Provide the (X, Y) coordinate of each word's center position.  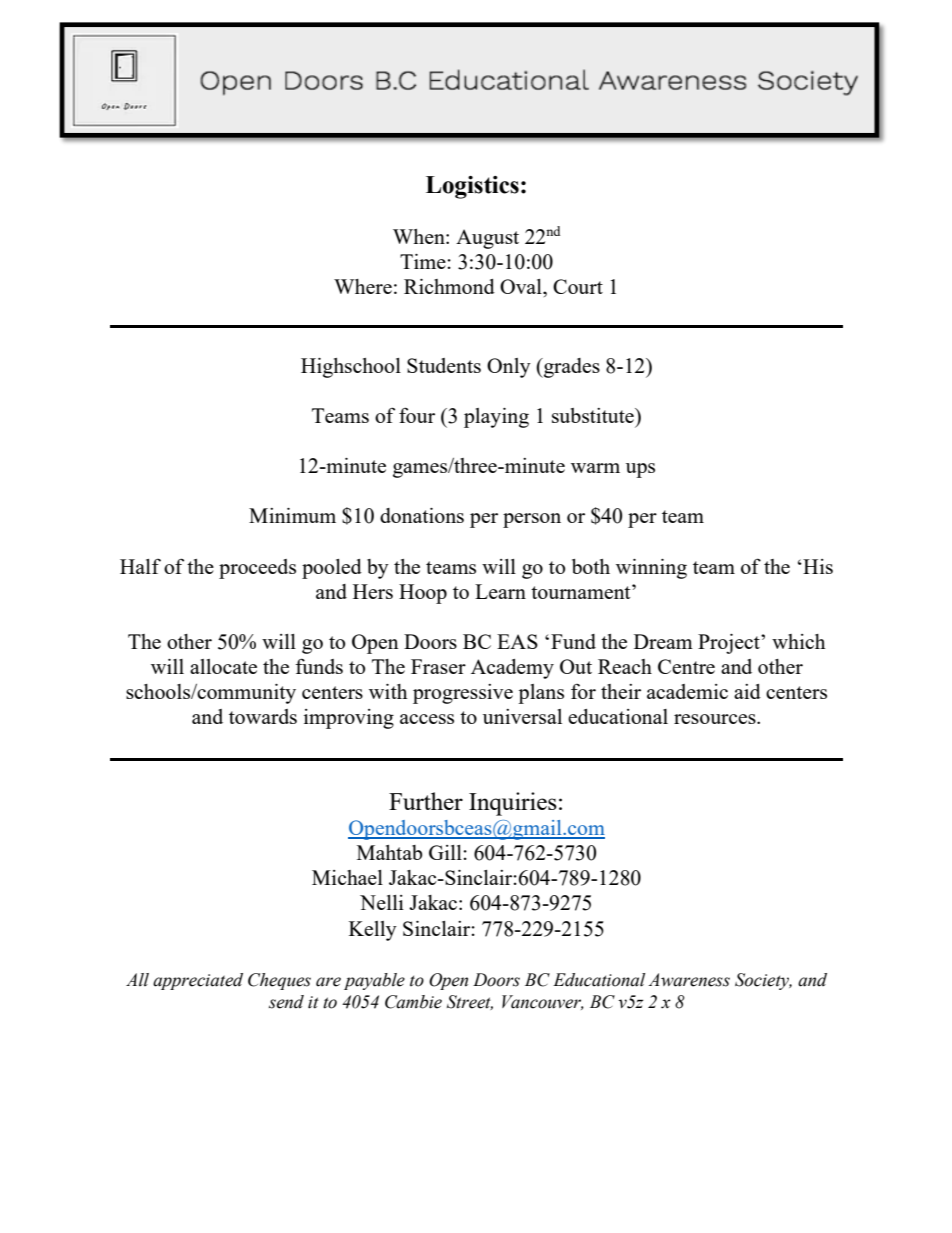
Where (363, 286)
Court (578, 286)
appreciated (198, 981)
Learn (500, 591)
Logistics (472, 187)
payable (374, 981)
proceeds (257, 569)
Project (730, 644)
